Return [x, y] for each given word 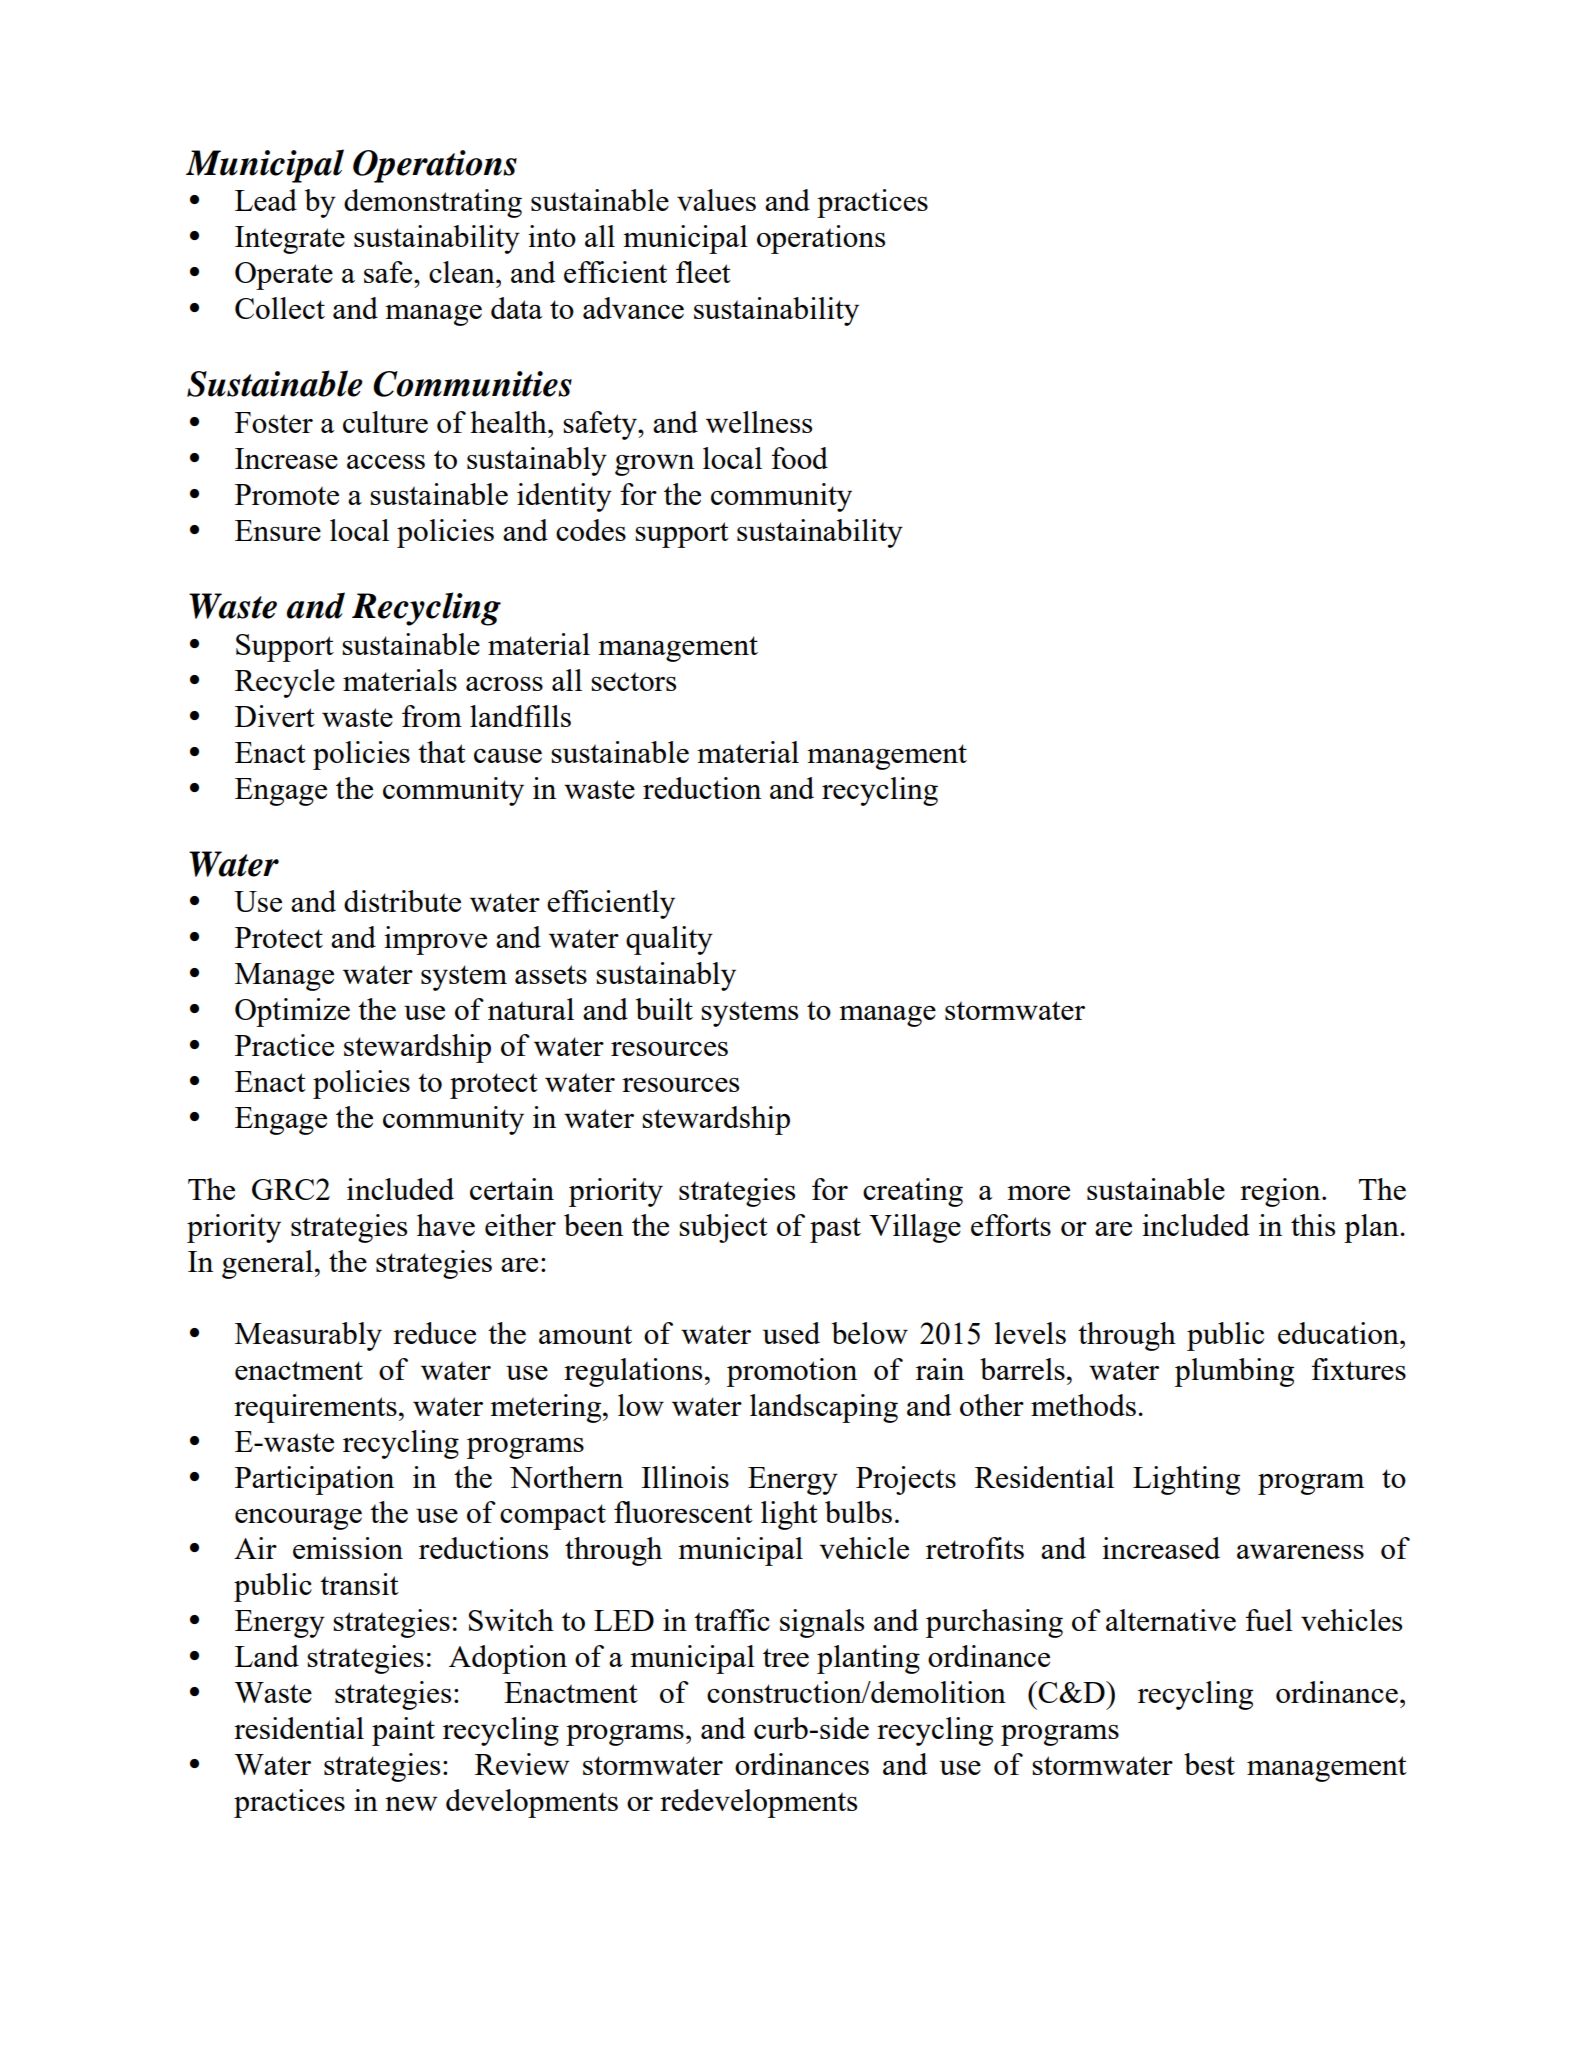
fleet [703, 272]
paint [403, 1731]
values [716, 200]
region [1281, 1192]
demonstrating [433, 203]
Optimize [292, 1012]
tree [786, 1657]
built [664, 1009]
